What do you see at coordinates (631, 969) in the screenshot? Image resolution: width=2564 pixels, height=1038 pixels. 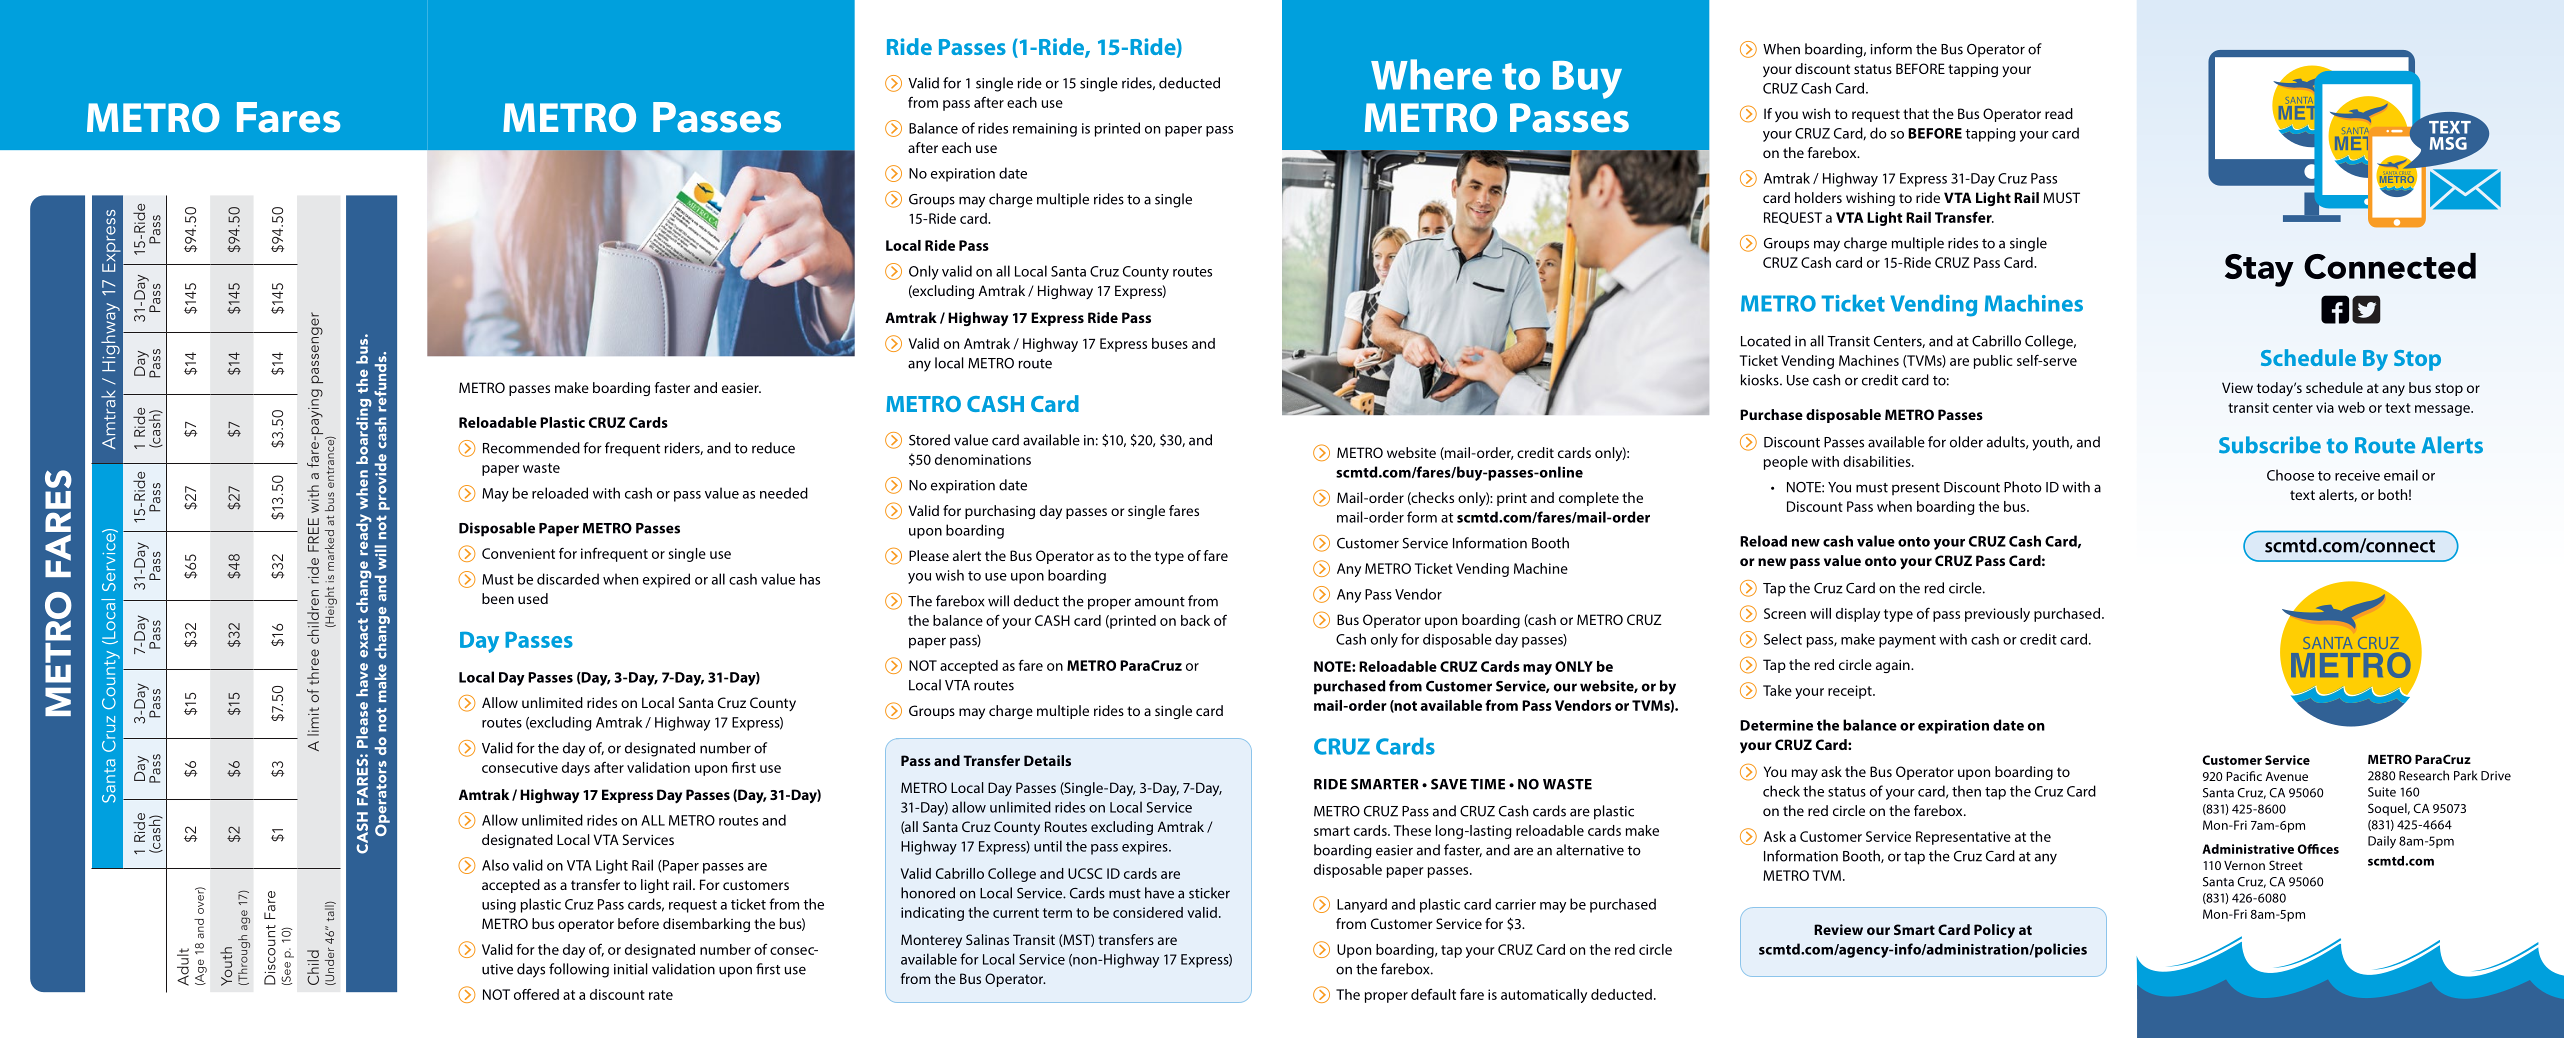 I see `initial` at bounding box center [631, 969].
